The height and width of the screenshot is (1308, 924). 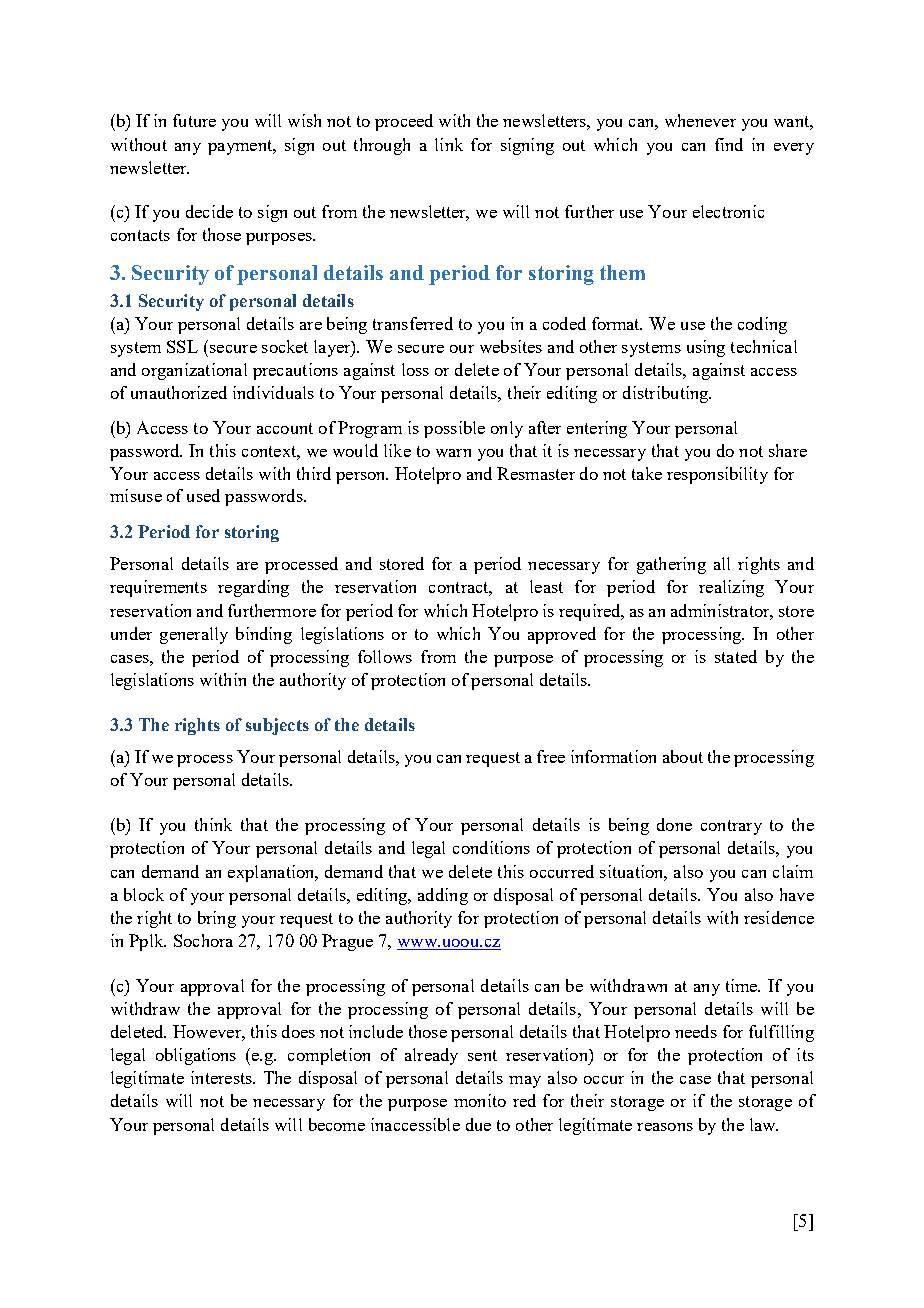 I want to click on payment, so click(x=241, y=147).
